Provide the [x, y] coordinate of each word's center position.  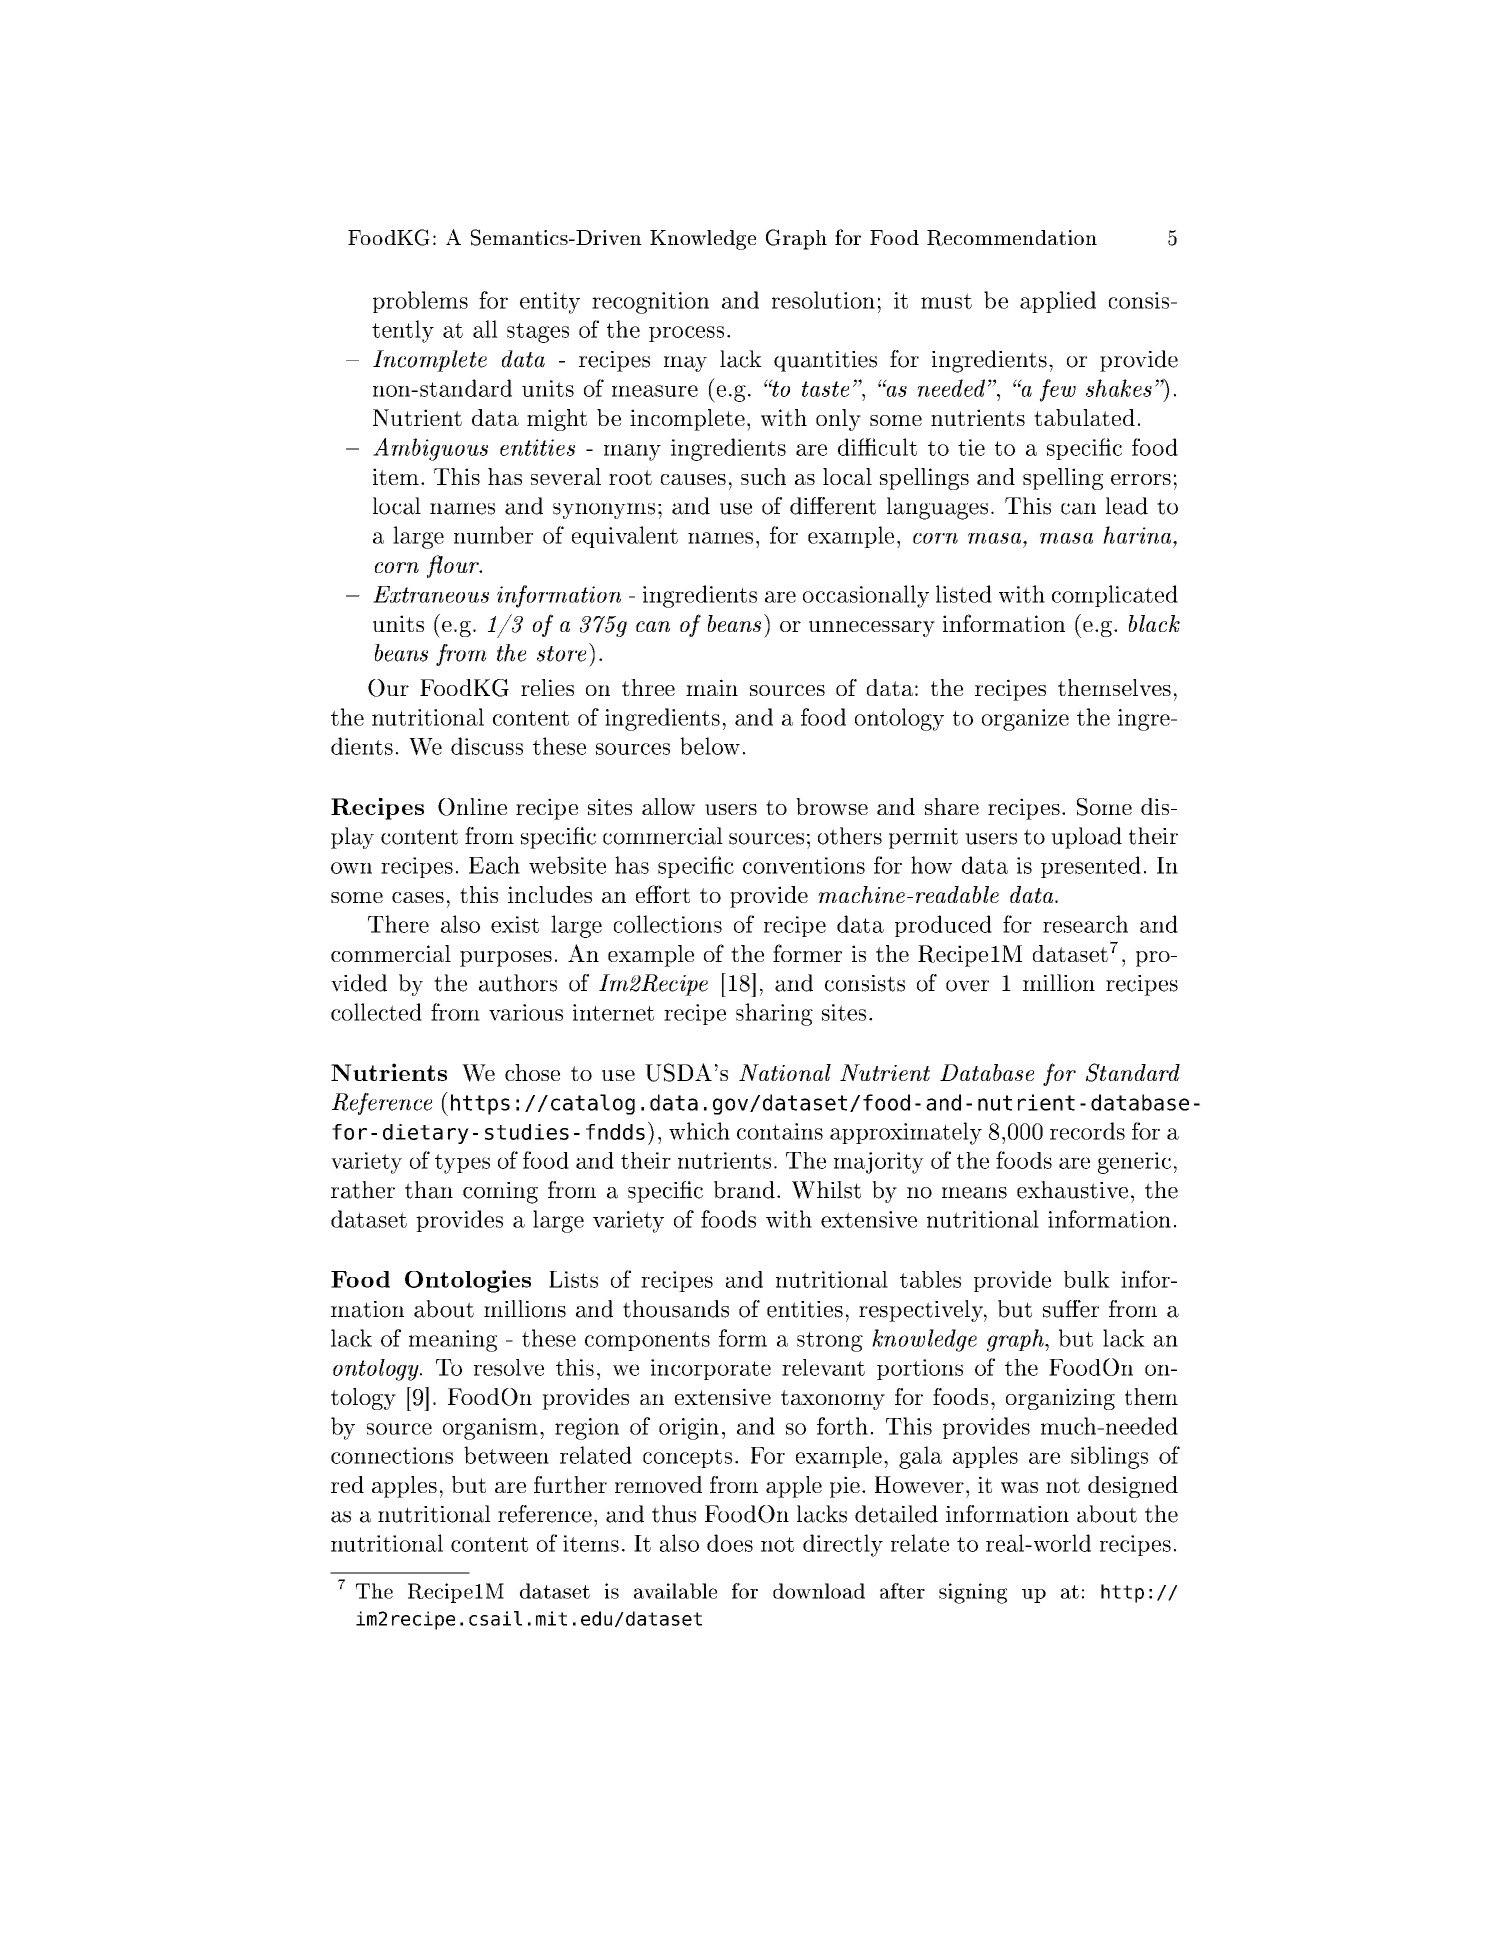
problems [420, 302]
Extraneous [431, 594]
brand [744, 1190]
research [1085, 924]
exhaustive [1072, 1190]
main [712, 687]
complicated [1115, 596]
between [506, 1455]
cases [418, 897]
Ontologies [468, 1281]
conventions [804, 865]
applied [1058, 302]
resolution [823, 300]
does [730, 1543]
